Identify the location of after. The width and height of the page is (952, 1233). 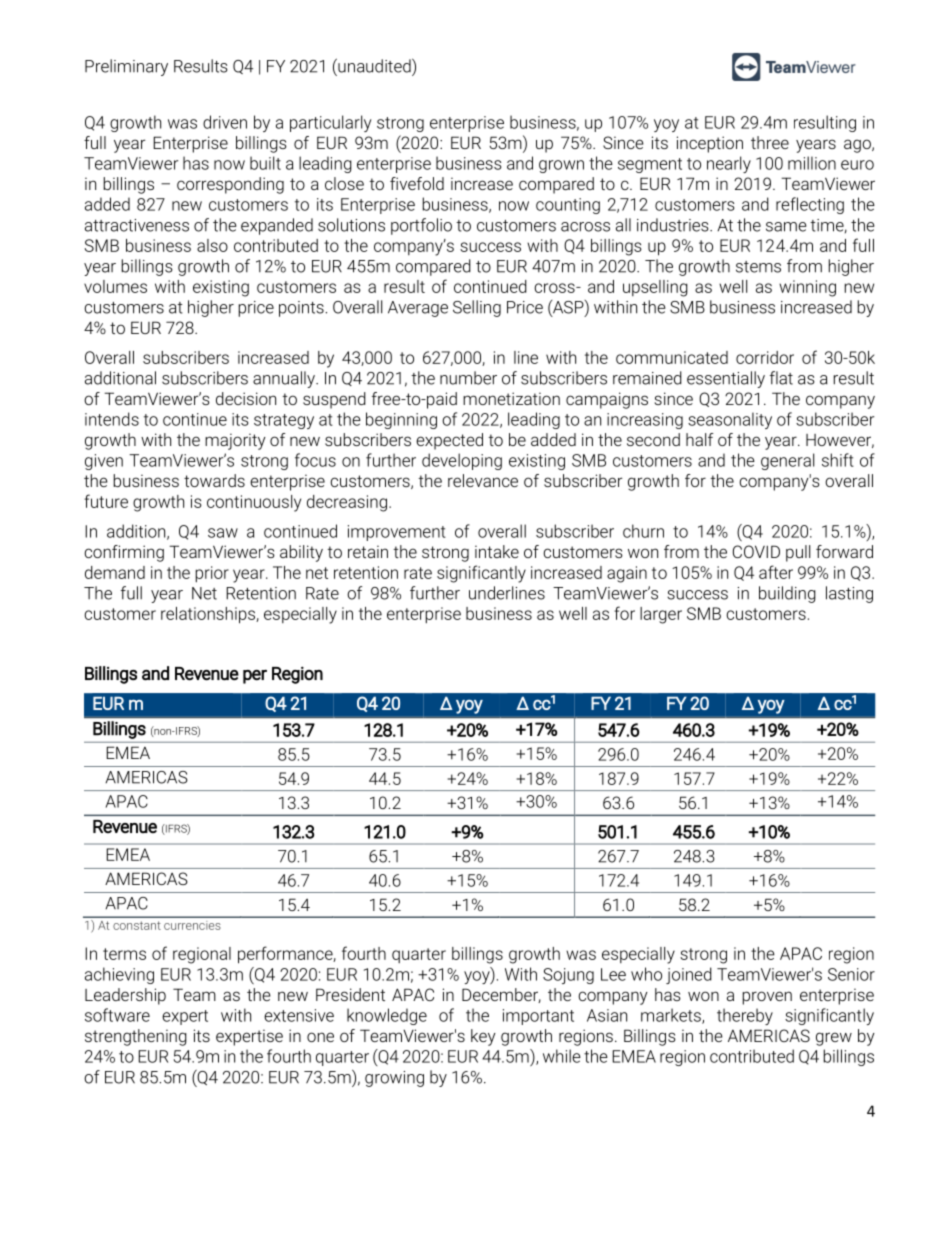
(776, 572).
